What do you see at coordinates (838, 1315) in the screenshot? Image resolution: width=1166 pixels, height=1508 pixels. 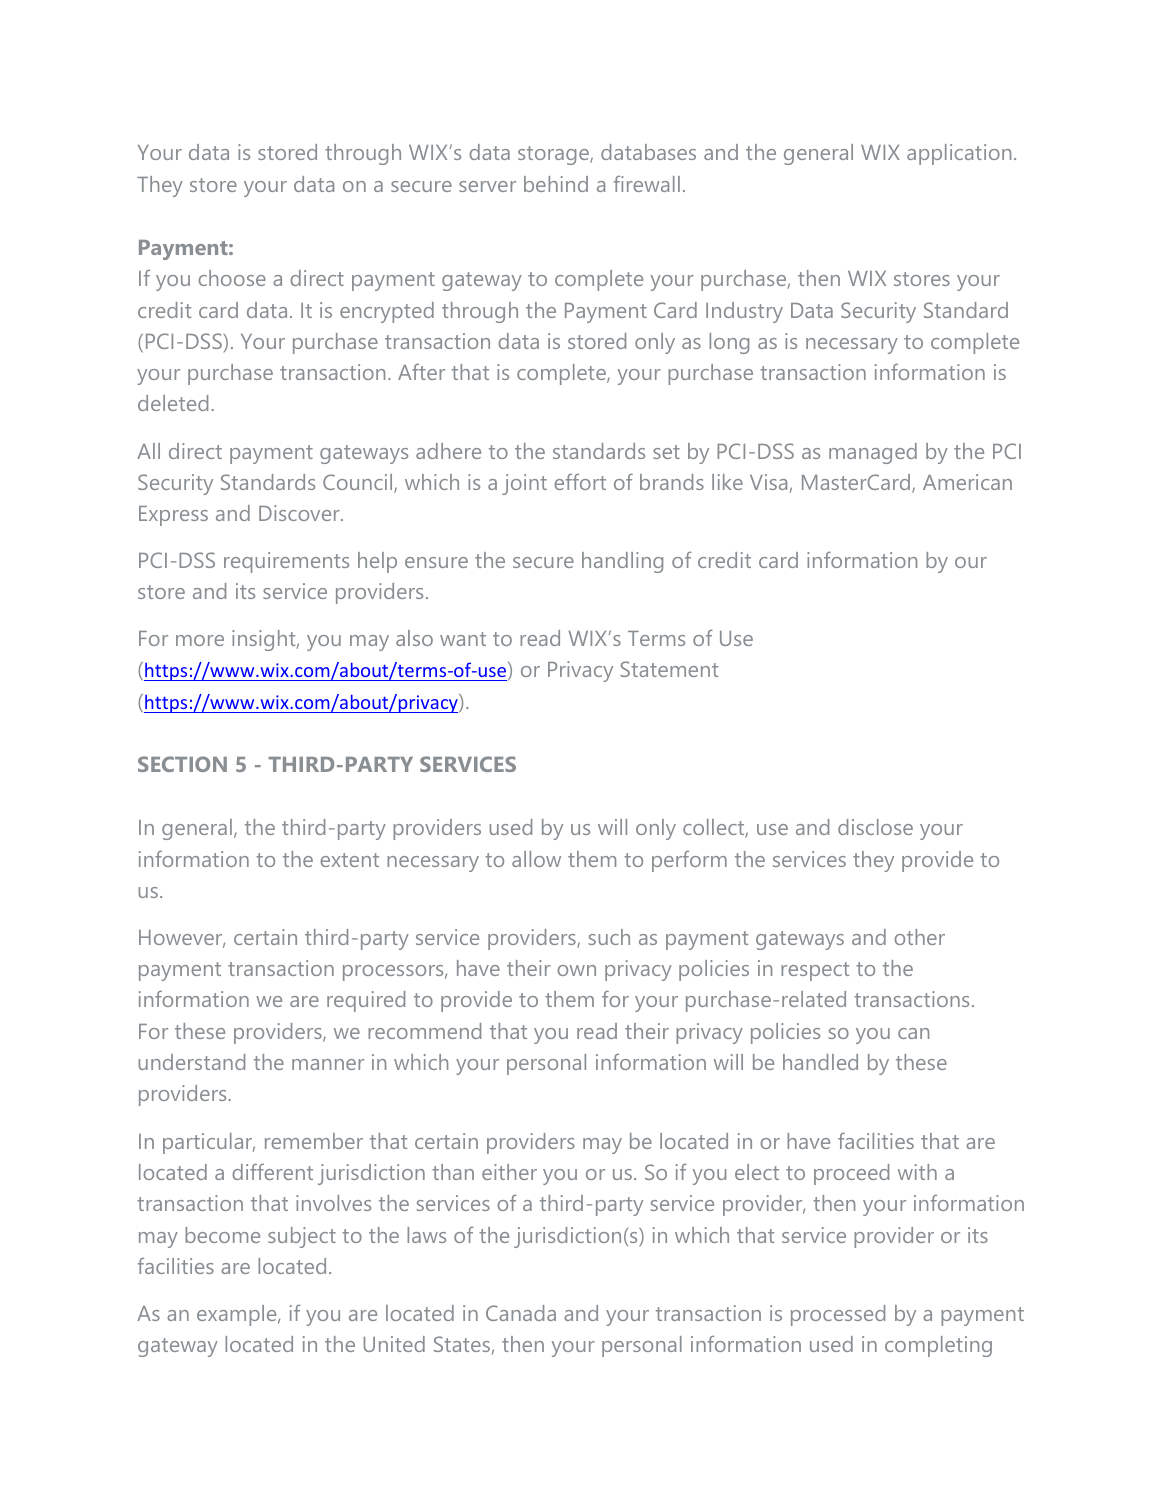 I see `processed` at bounding box center [838, 1315].
